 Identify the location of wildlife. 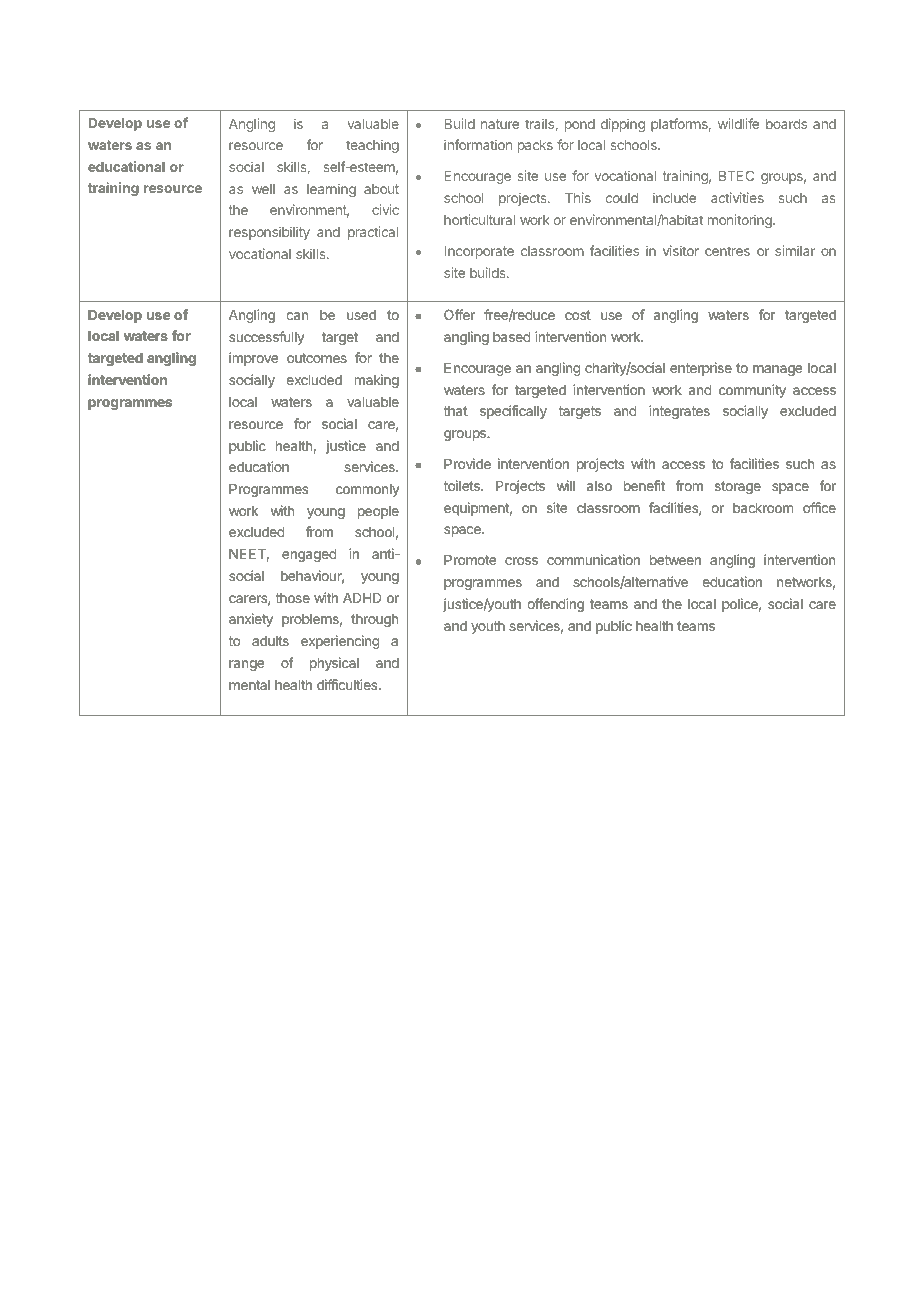
(738, 123).
